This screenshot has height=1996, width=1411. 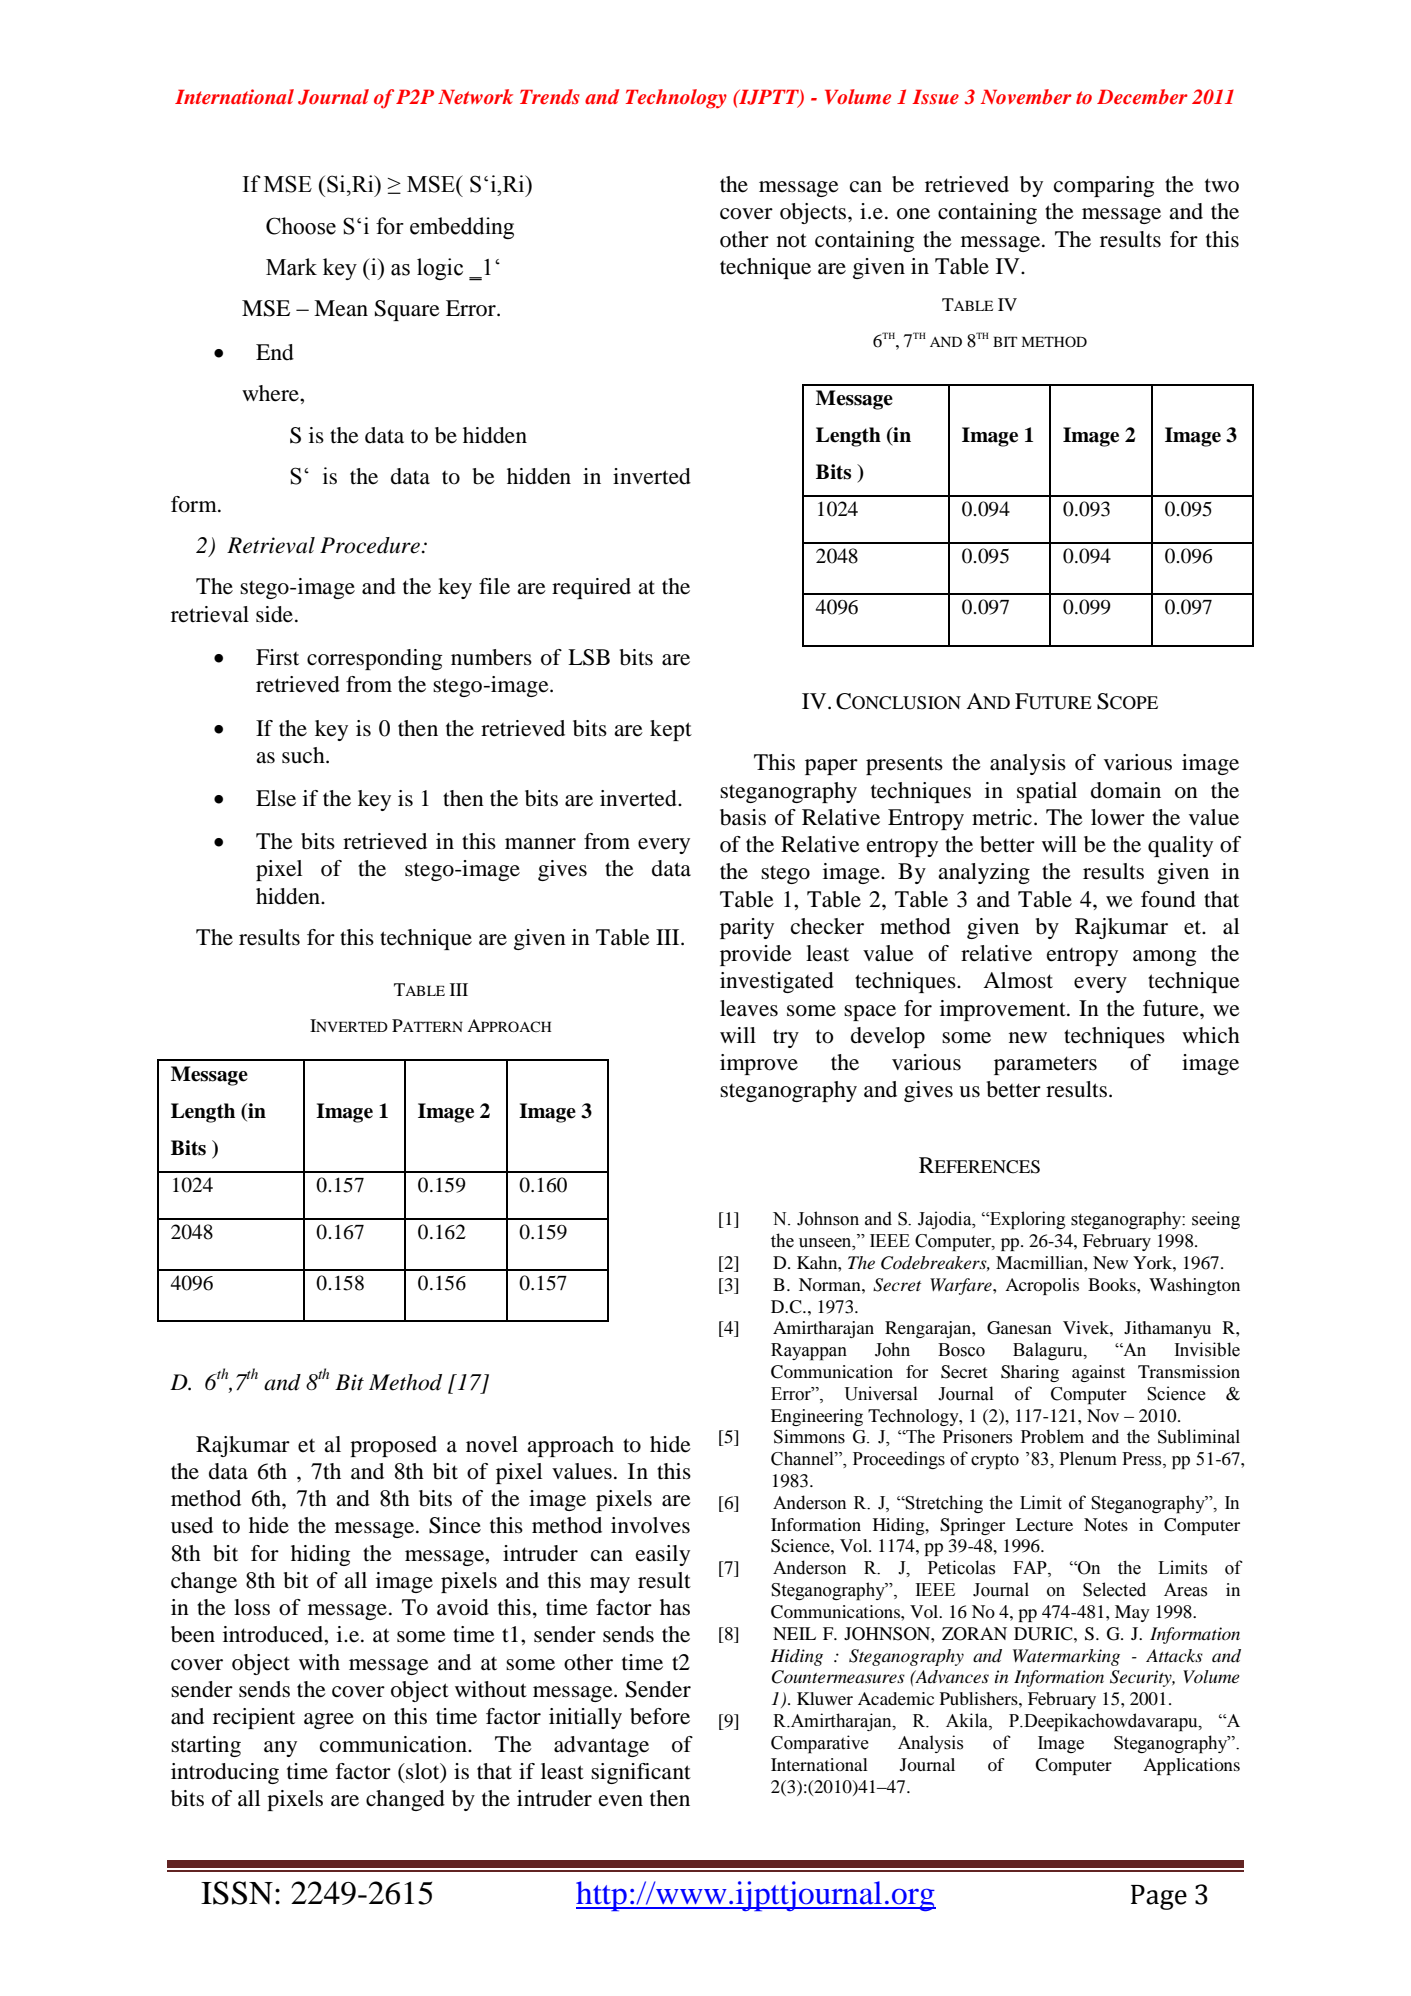 I want to click on leaves, so click(x=749, y=1008).
